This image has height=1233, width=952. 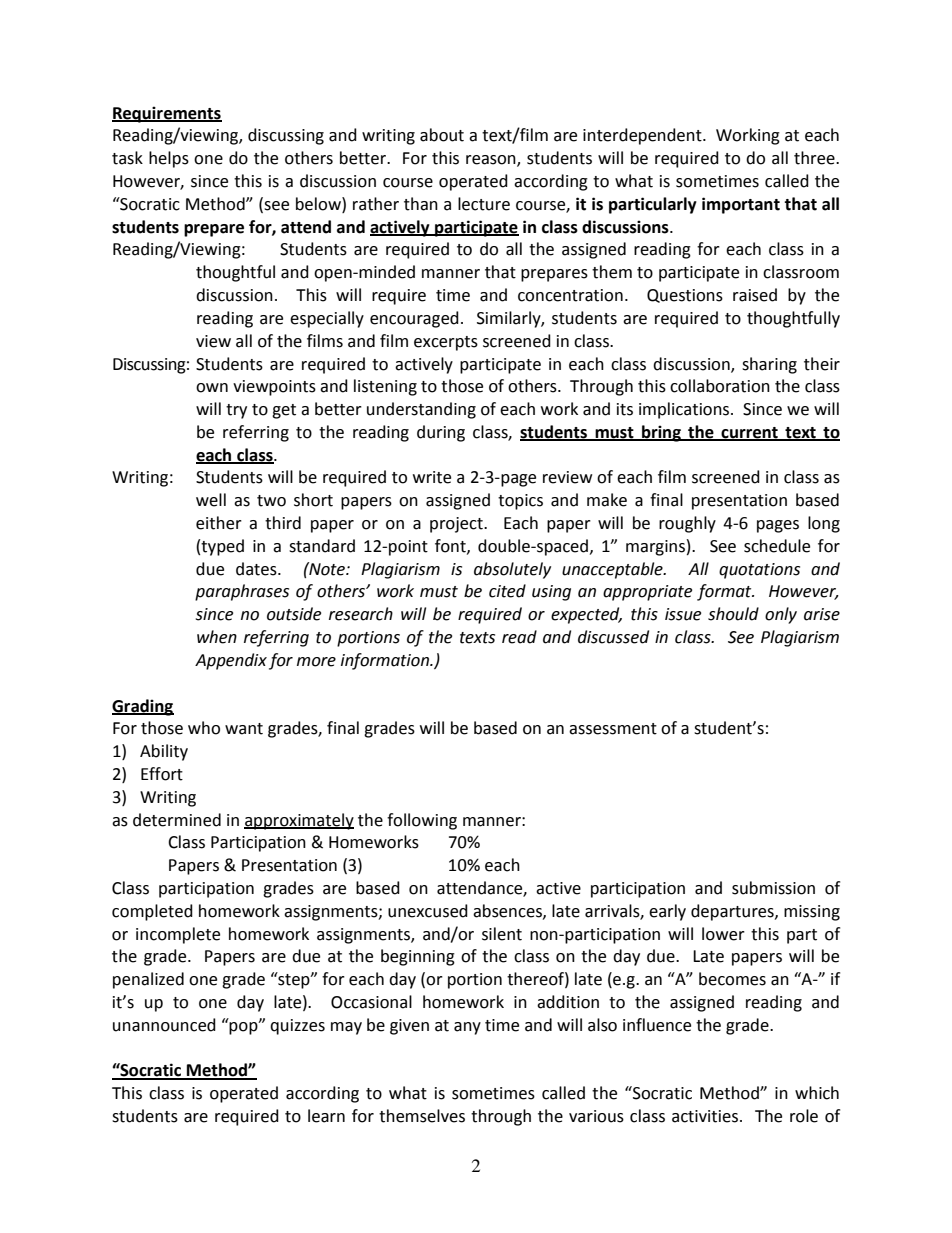 What do you see at coordinates (169, 159) in the image?
I see `helps` at bounding box center [169, 159].
